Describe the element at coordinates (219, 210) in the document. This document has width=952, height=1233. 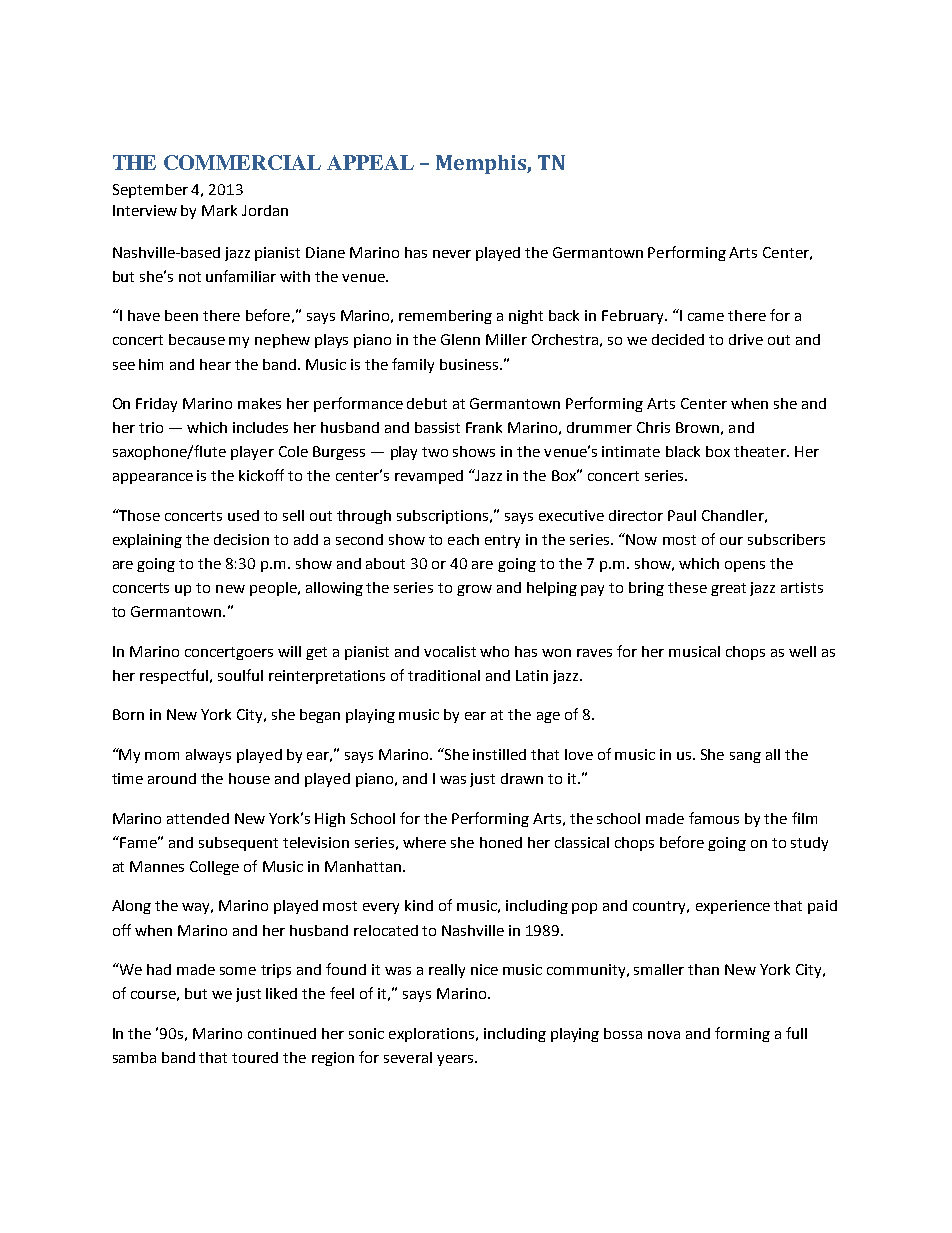
I see `Mark` at that location.
